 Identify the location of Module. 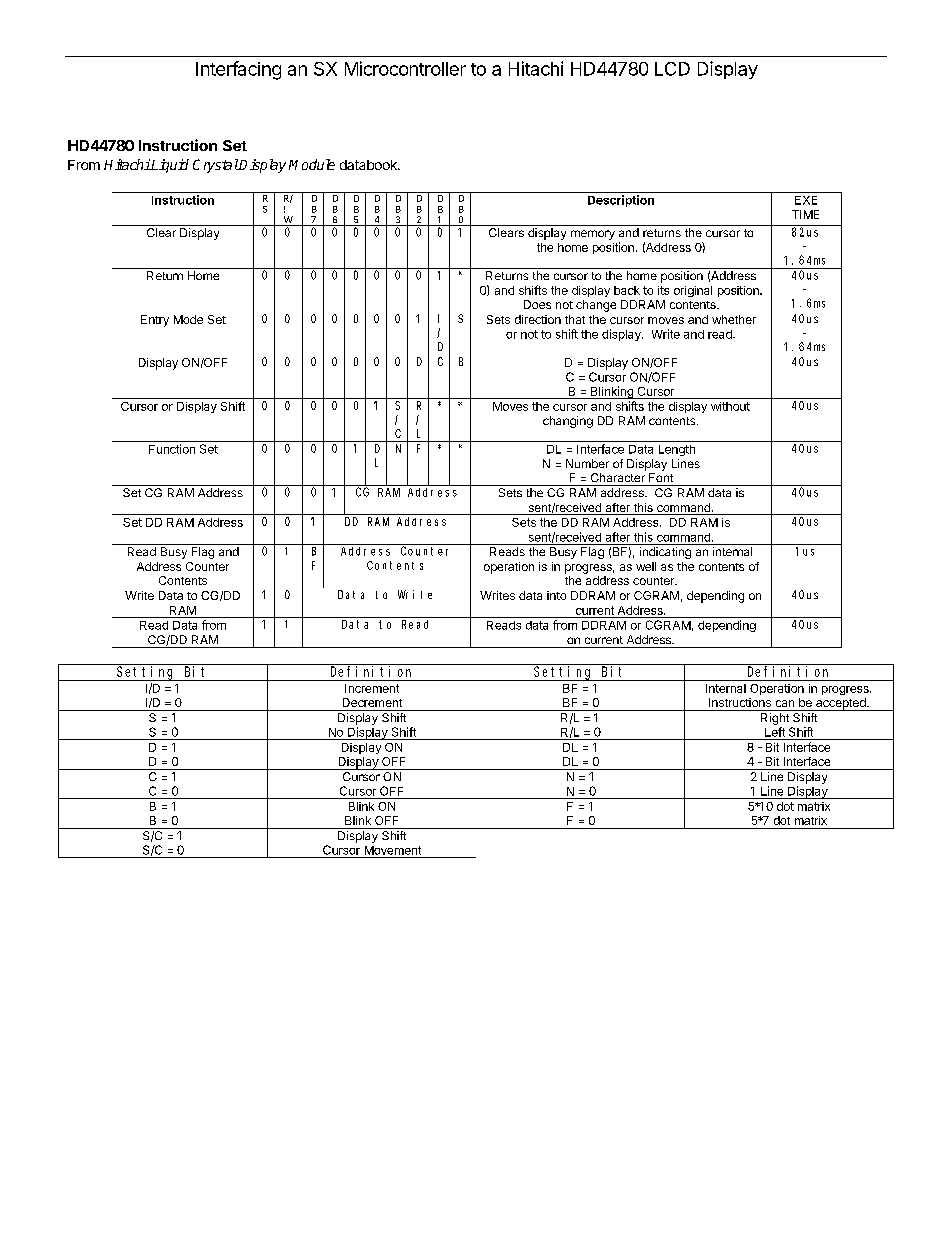
(312, 164).
